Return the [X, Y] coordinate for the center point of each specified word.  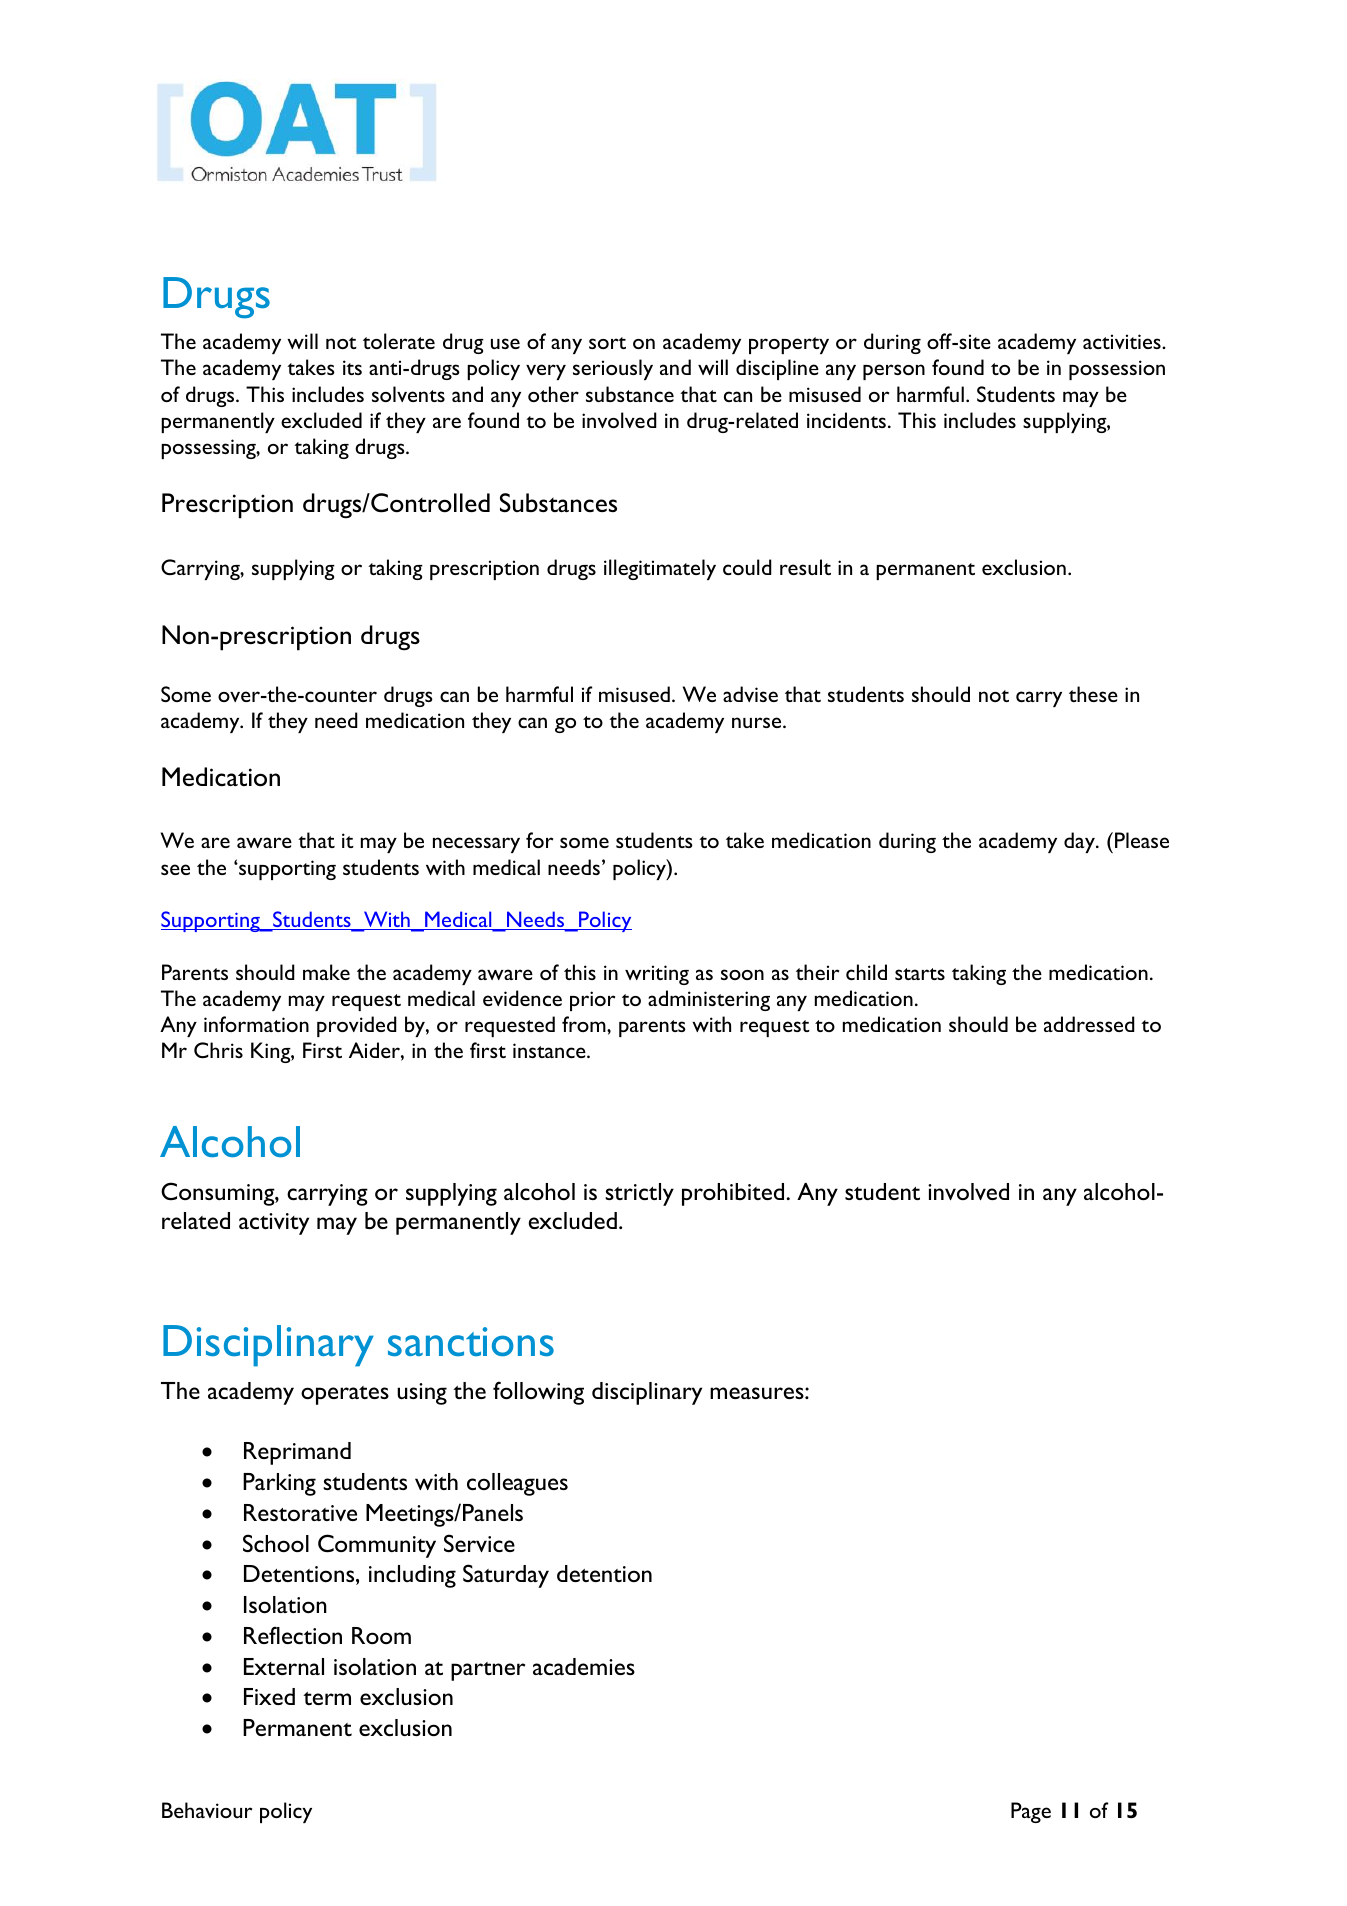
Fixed [269, 1696]
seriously [613, 369]
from [585, 1024]
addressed [1089, 1024]
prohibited [733, 1194]
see [175, 869]
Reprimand [297, 1453]
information [256, 1024]
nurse [758, 722]
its [352, 367]
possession [1117, 370]
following [538, 1393]
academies [584, 1666]
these [1093, 694]
